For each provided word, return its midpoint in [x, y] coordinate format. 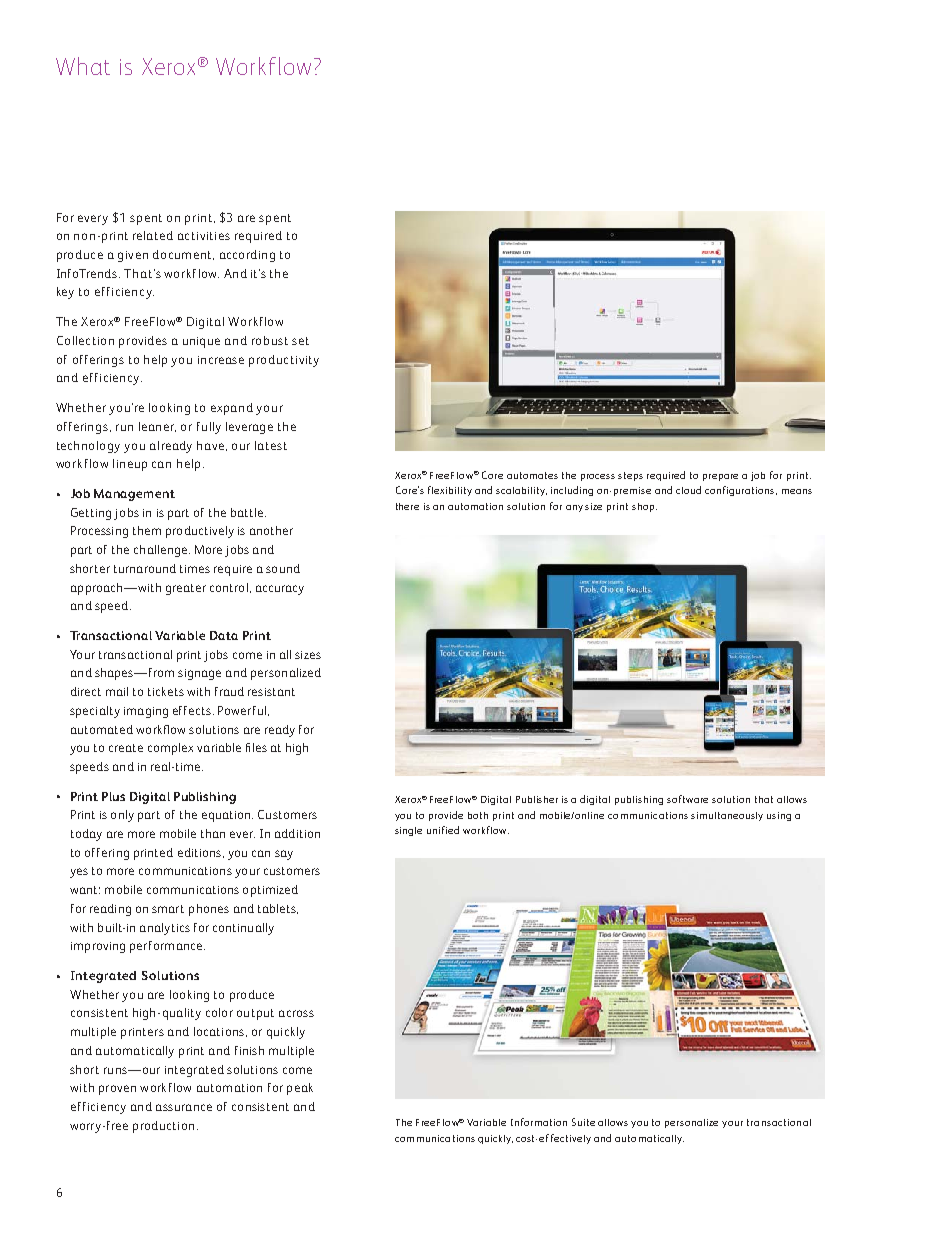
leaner [157, 427]
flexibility [450, 491]
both [478, 815]
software [687, 799]
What [83, 66]
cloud [688, 490]
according [247, 256]
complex [170, 749]
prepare [720, 477]
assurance [184, 1107]
